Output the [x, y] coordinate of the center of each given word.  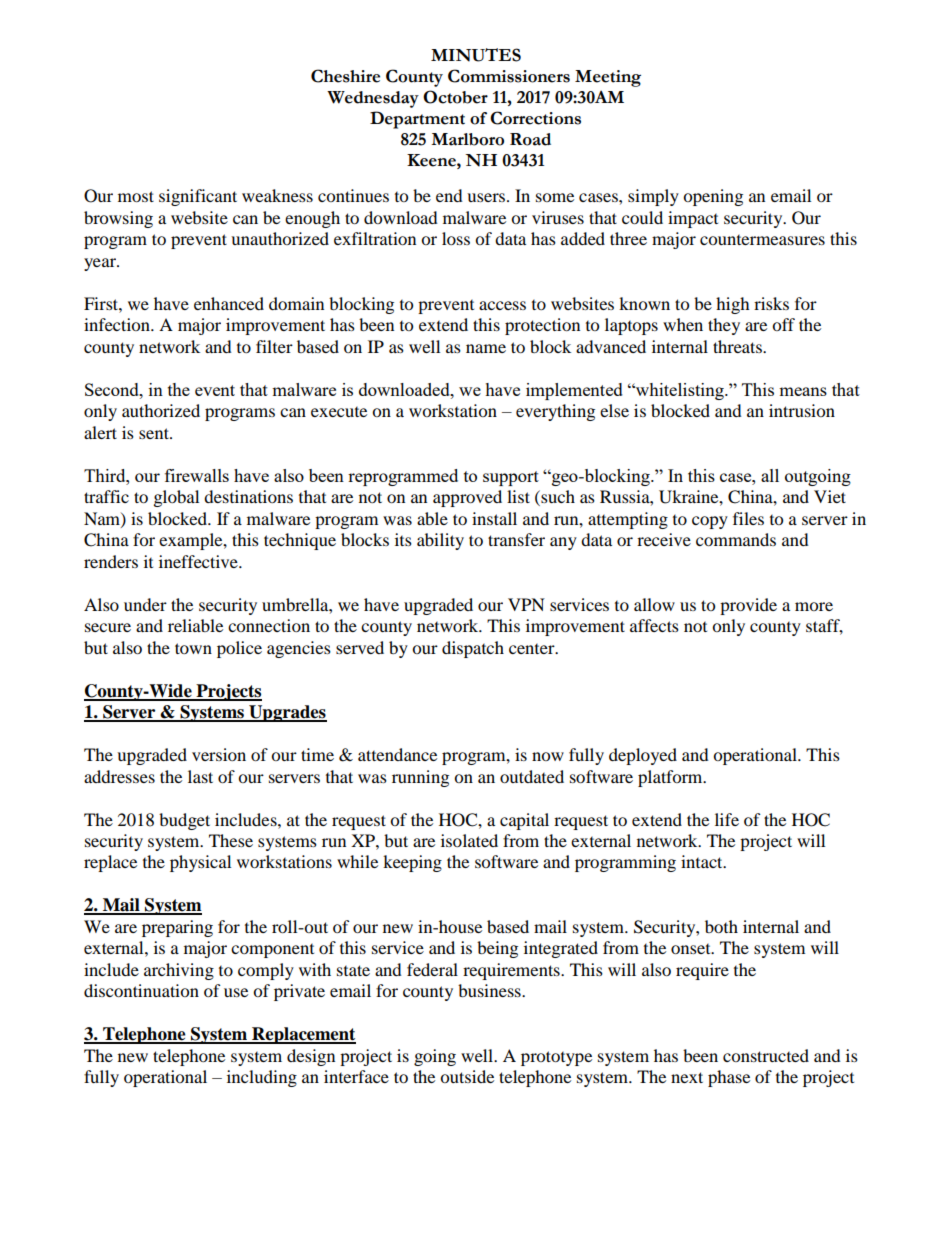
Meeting [608, 78]
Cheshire [345, 76]
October [455, 97]
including [262, 1078]
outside [467, 1076]
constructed [766, 1055]
